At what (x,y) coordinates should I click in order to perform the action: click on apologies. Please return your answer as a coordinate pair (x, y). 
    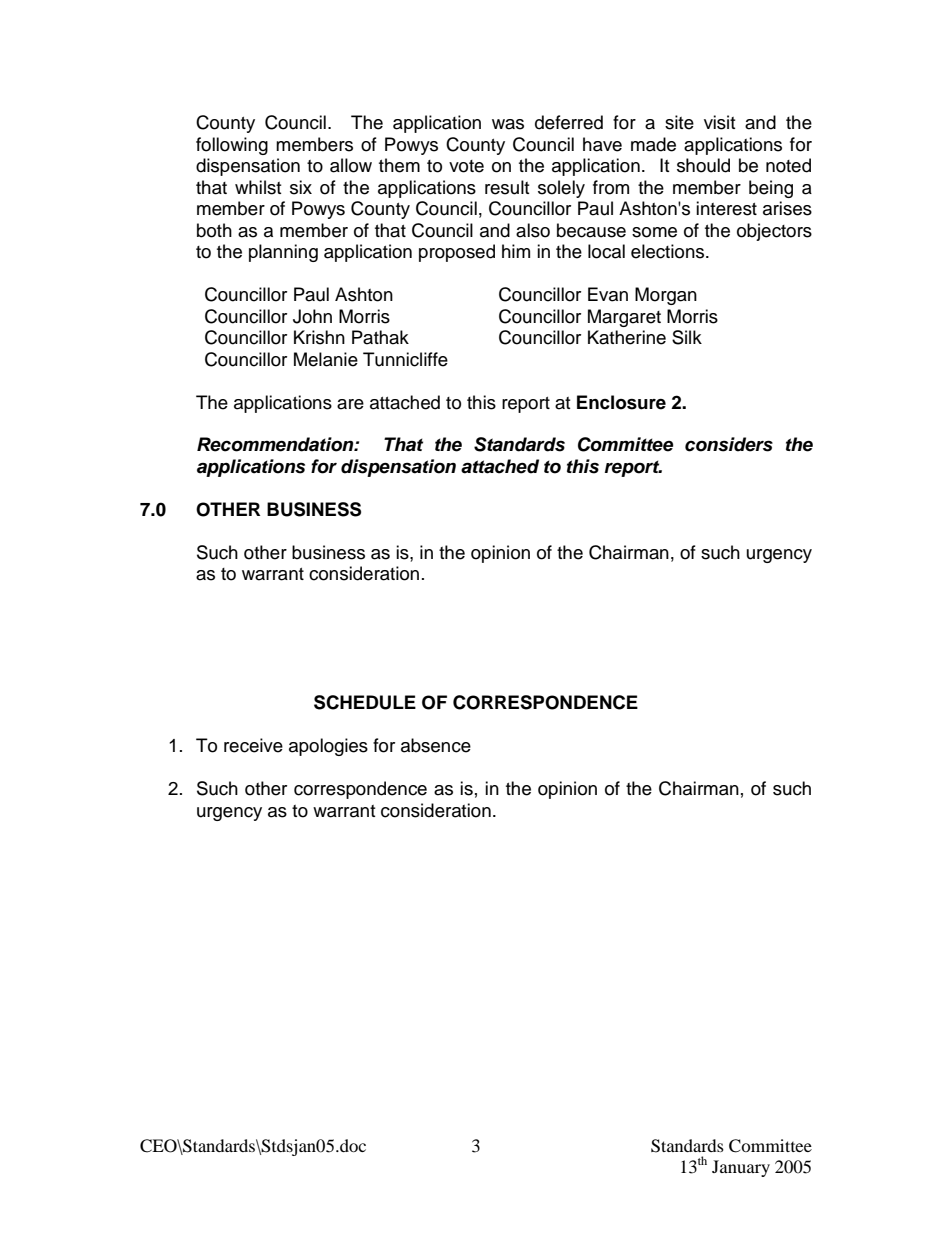
    Looking at the image, I should click on (328, 747).
